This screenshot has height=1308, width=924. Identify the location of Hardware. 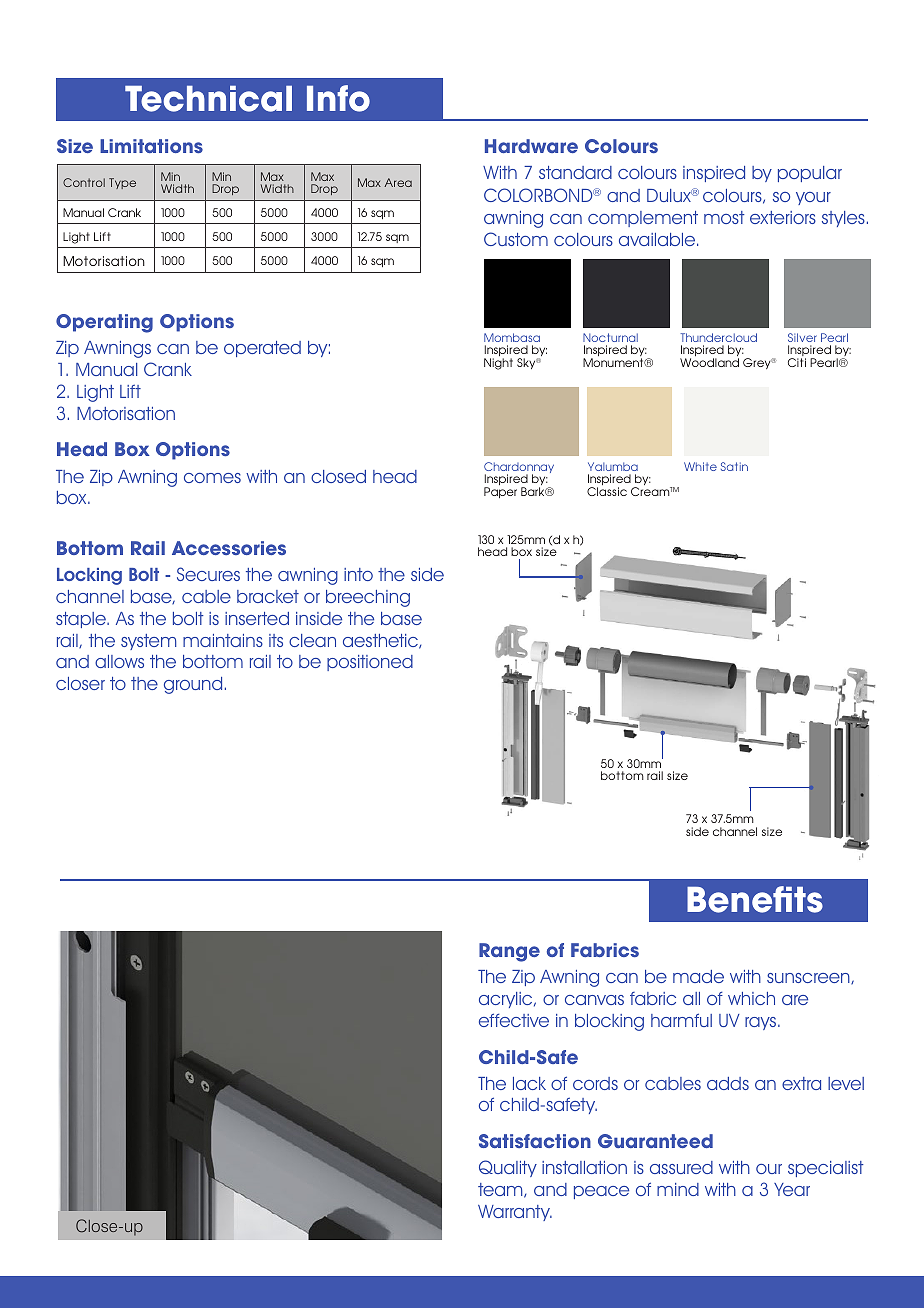
(531, 146).
